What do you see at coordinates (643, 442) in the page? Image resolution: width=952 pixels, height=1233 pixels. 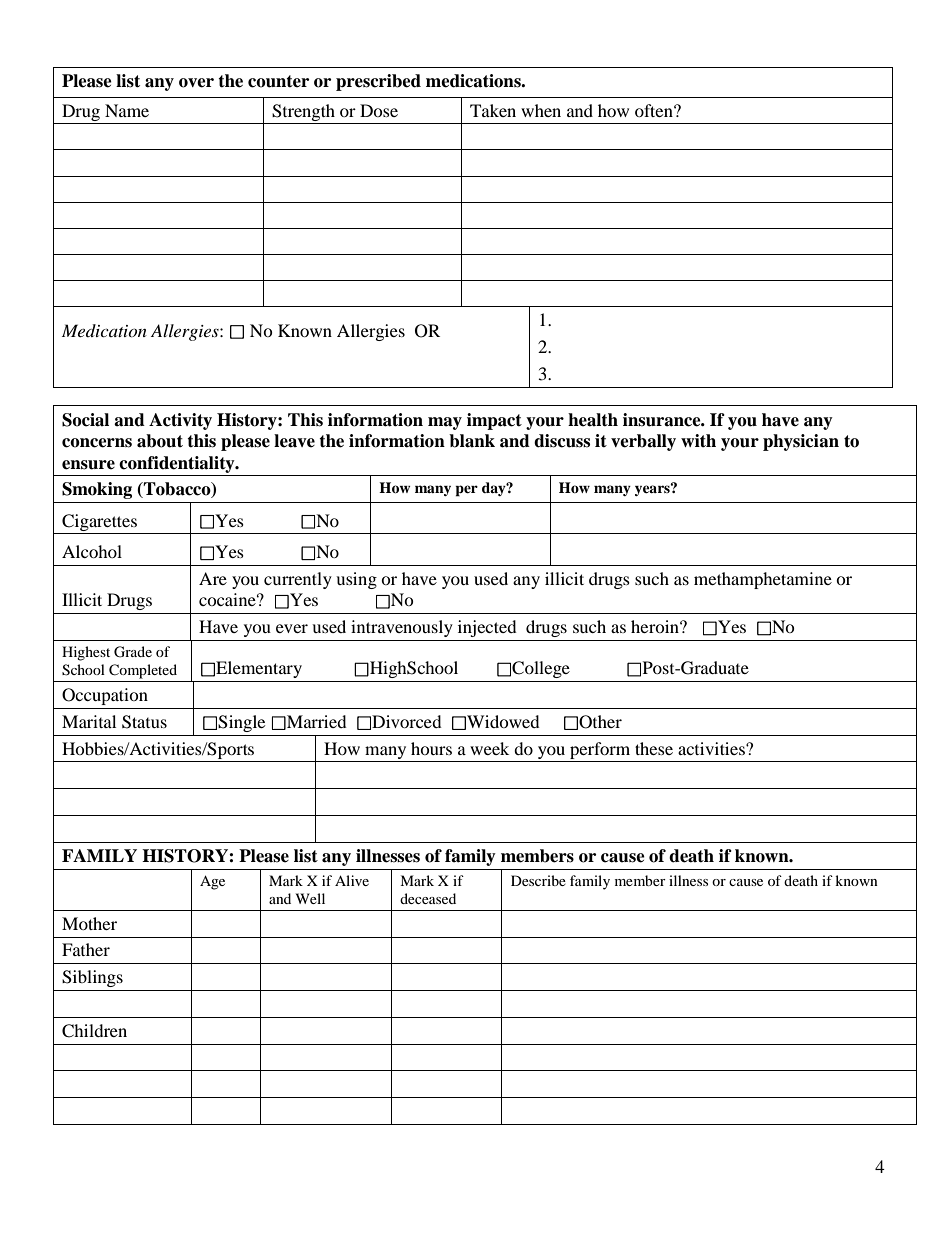 I see `verbally` at bounding box center [643, 442].
